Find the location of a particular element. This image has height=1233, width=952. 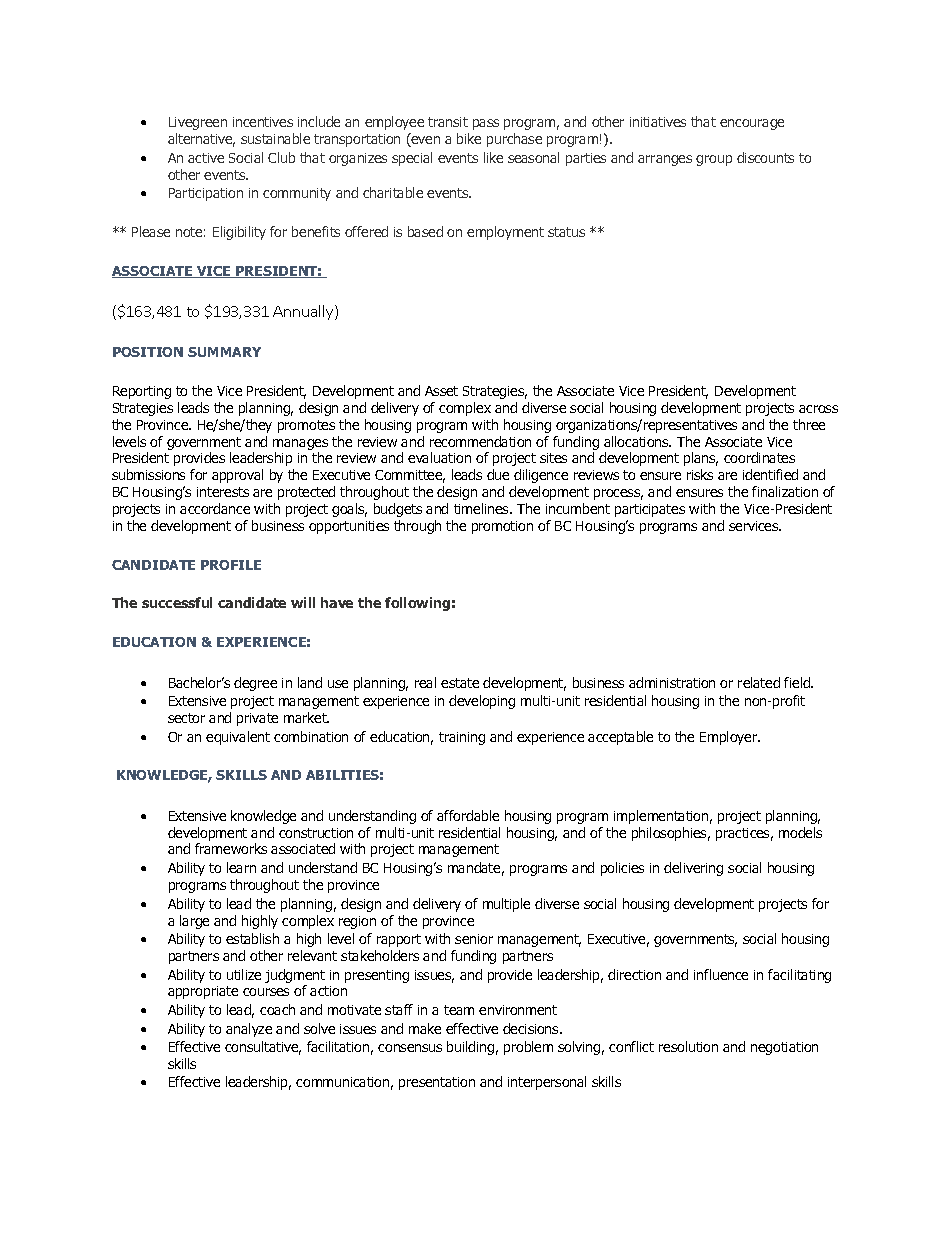

problem is located at coordinates (528, 1048).
